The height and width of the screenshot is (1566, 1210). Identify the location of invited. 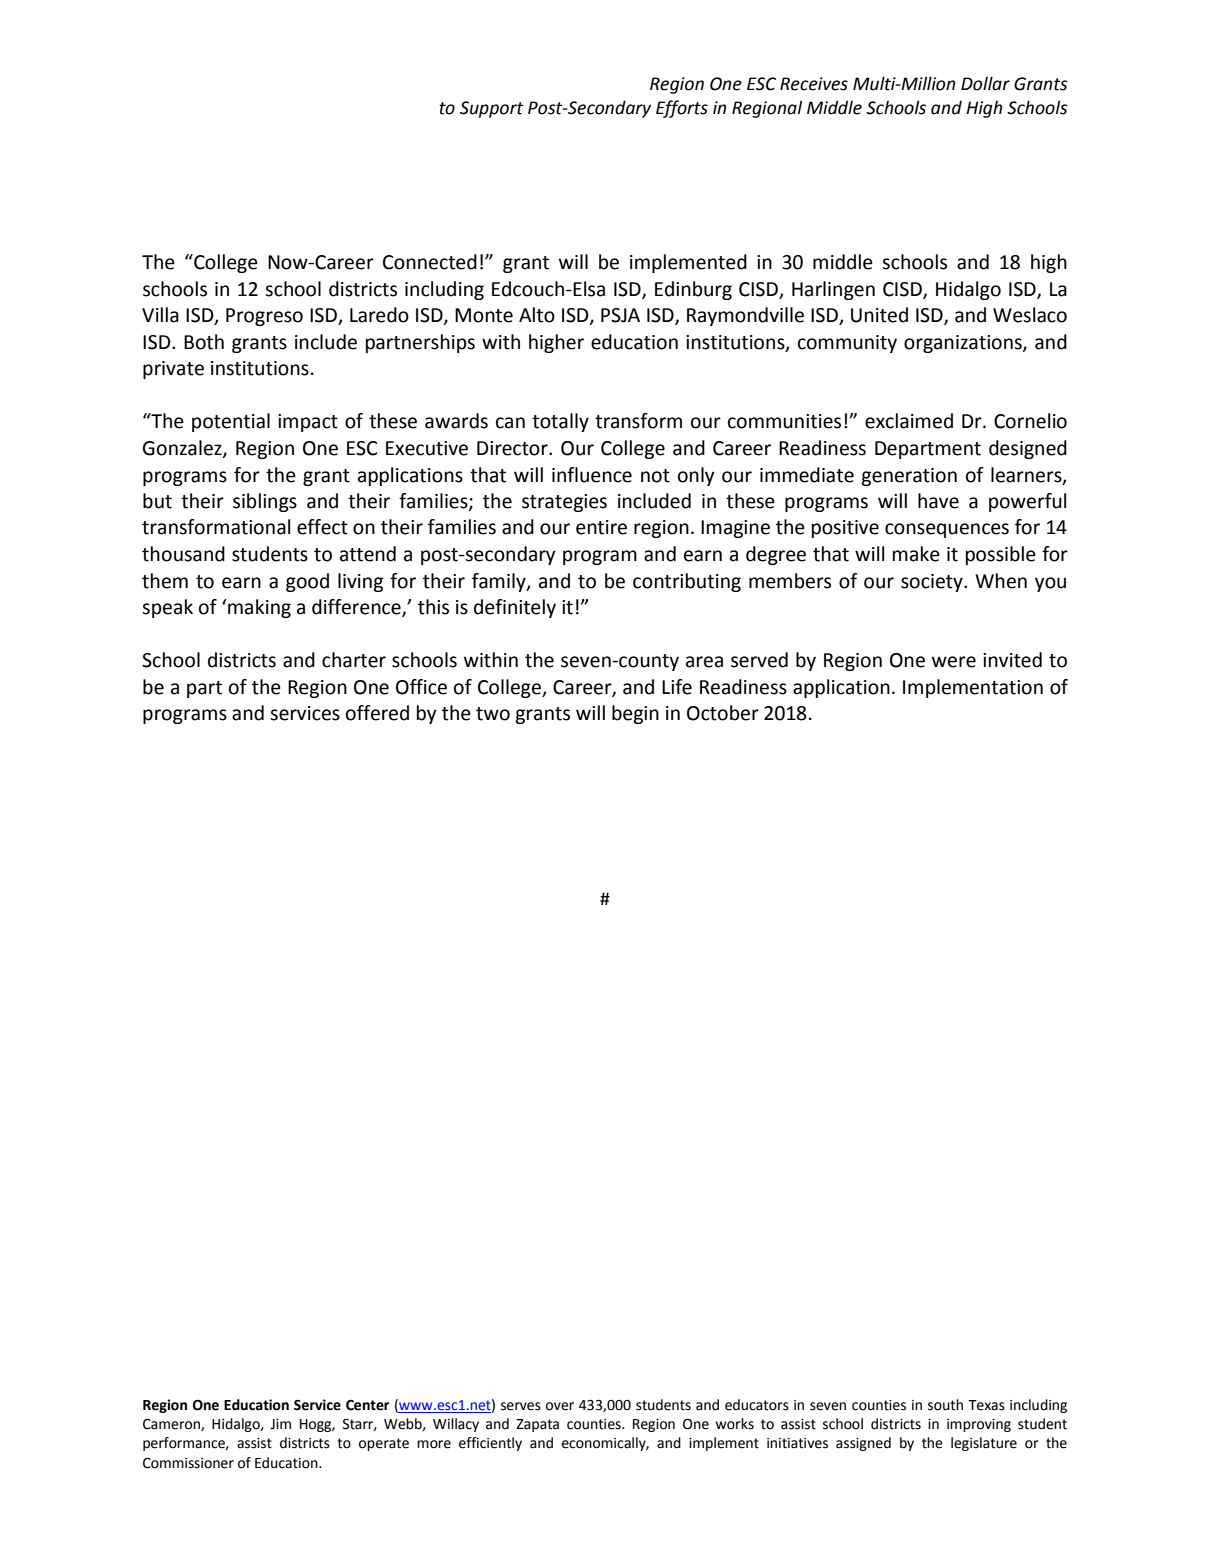
(1012, 660).
